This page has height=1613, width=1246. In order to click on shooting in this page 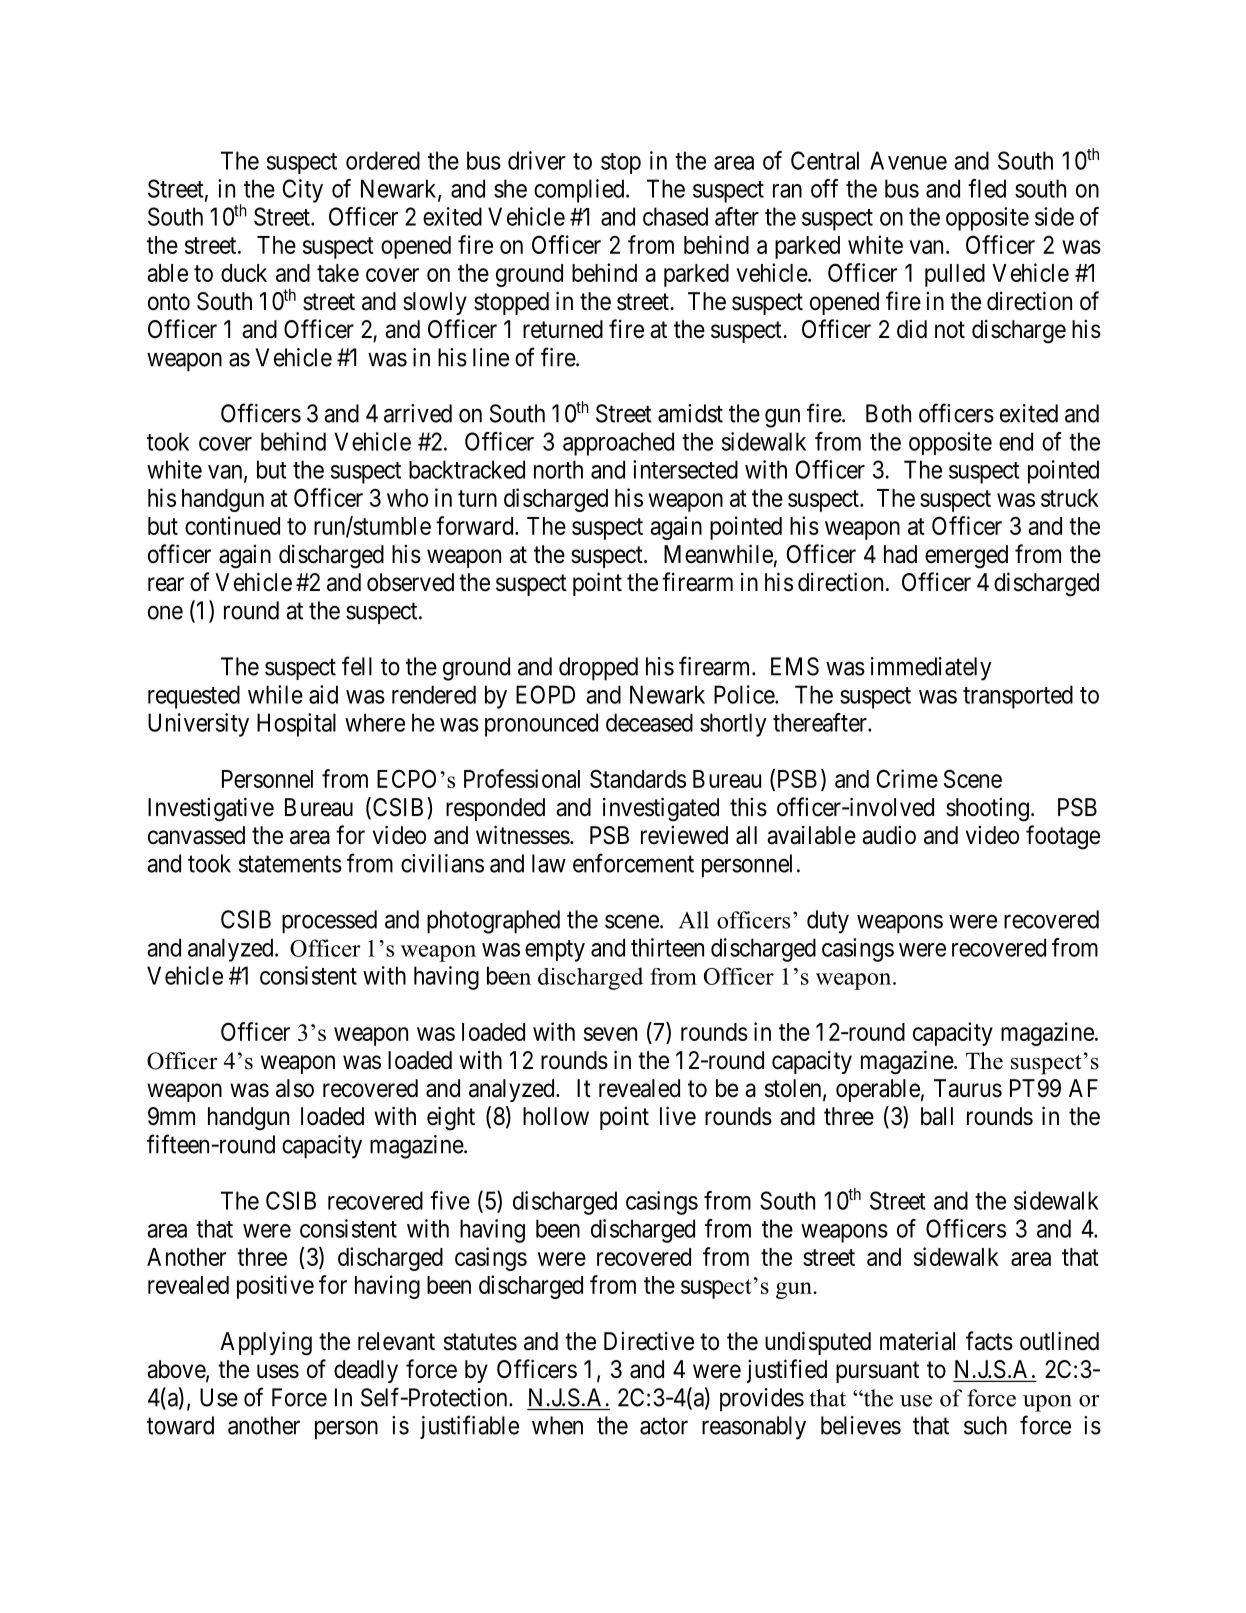, I will do `click(987, 810)`.
